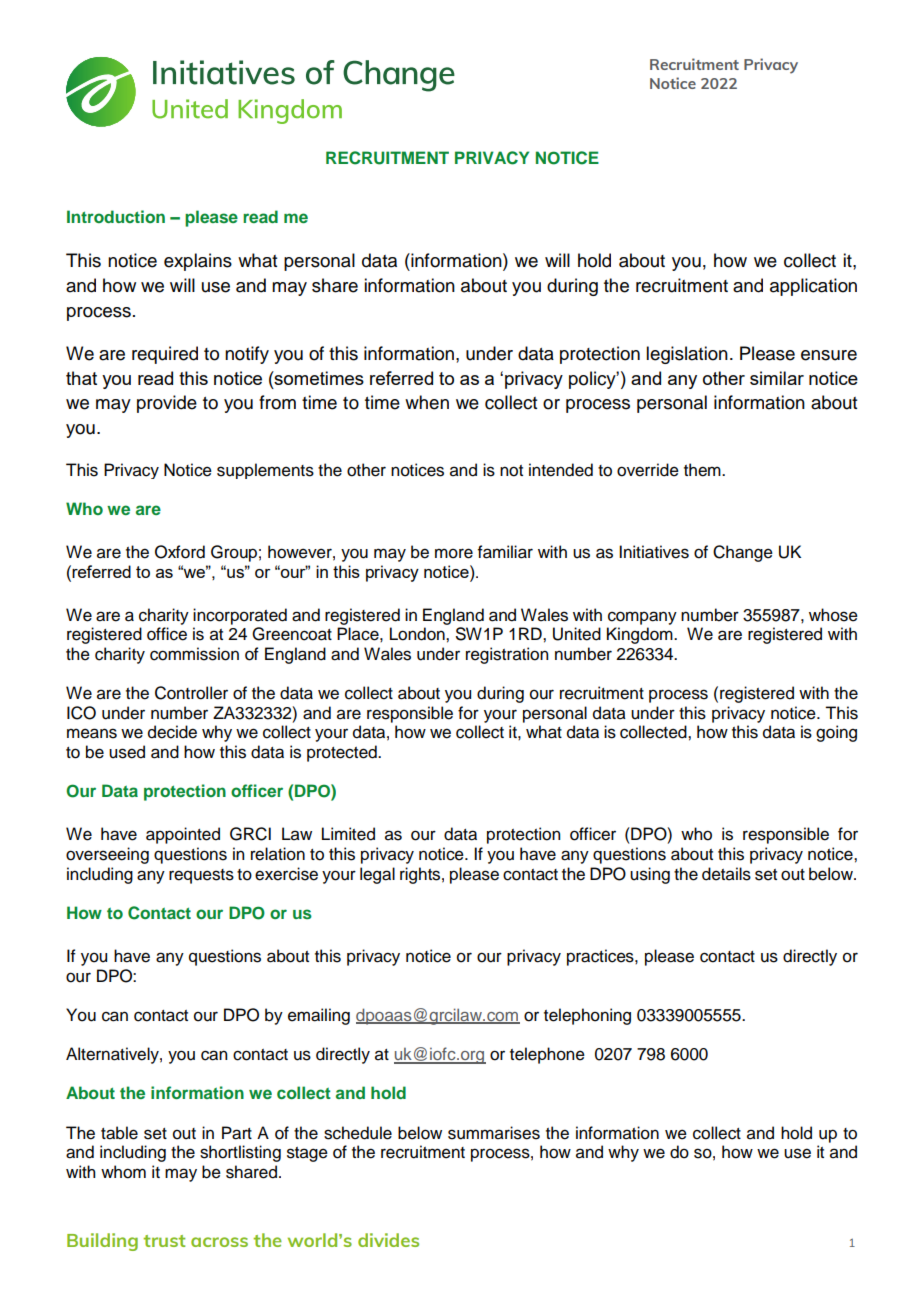 This document has height=1308, width=924. Describe the element at coordinates (836, 733) in the document. I see `going` at that location.
